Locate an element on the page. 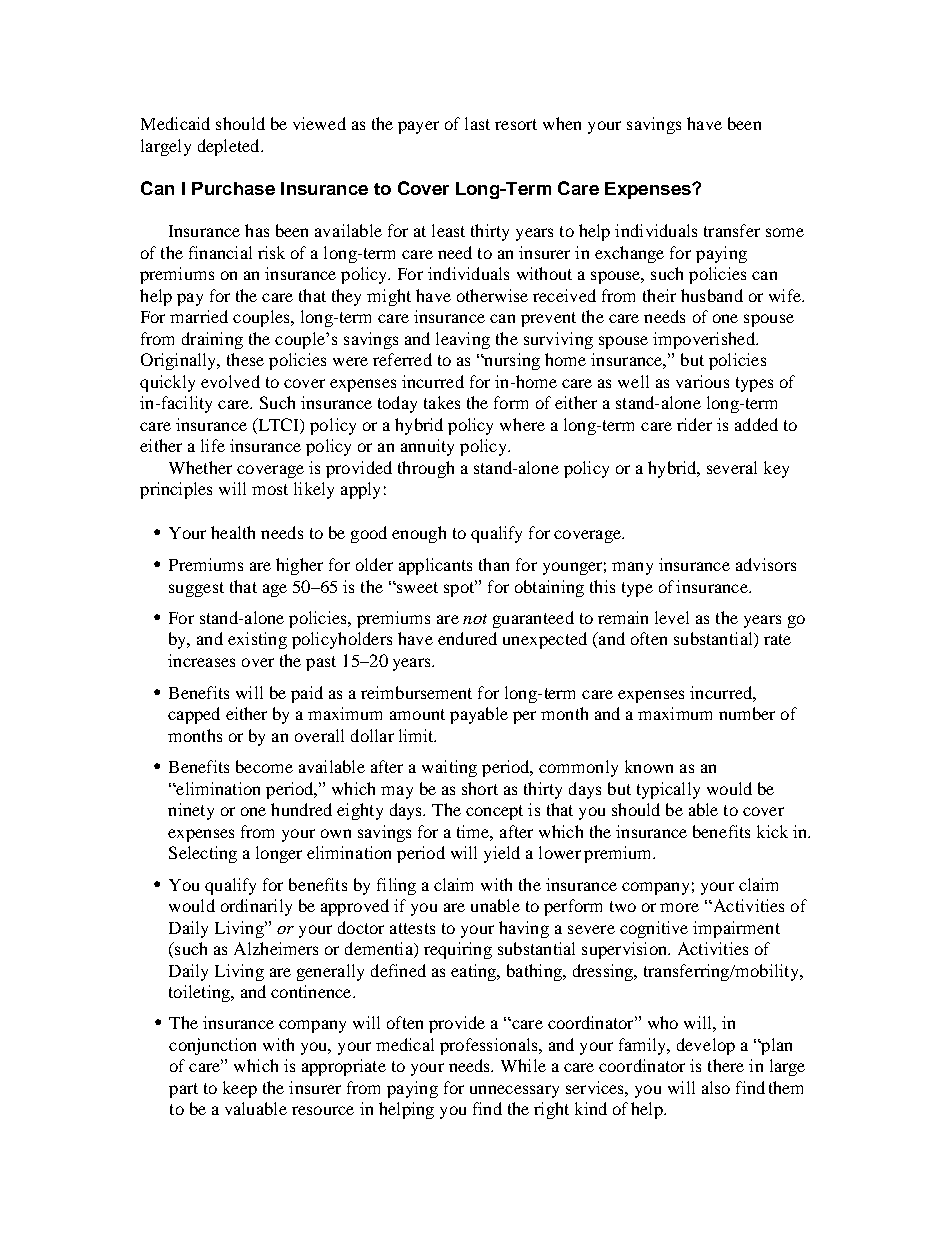 This document has height=1233, width=952. depleted is located at coordinates (230, 147).
